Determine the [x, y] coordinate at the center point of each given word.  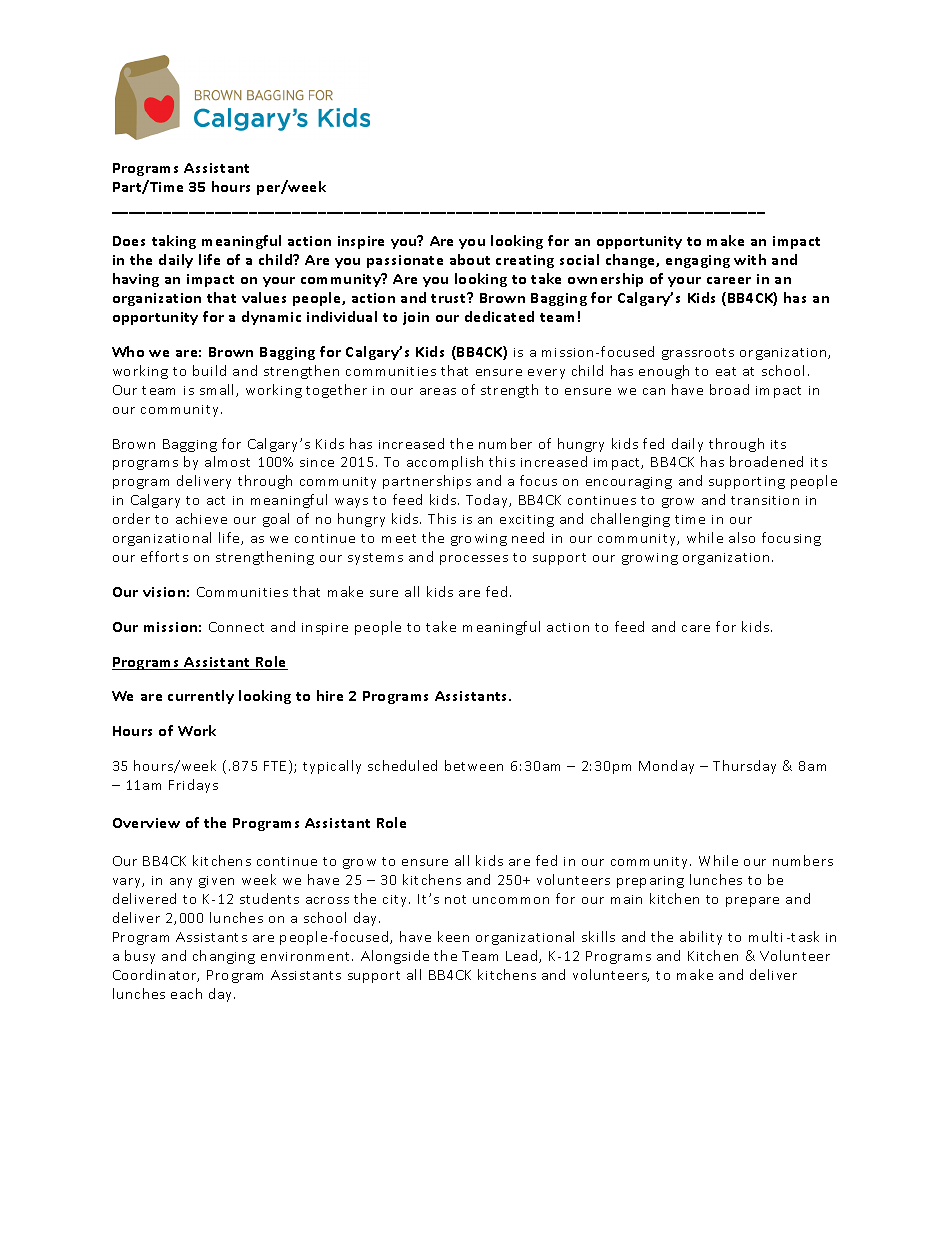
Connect [236, 627]
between [474, 765]
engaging [698, 261]
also [742, 537]
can [654, 391]
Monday [666, 767]
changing [224, 957]
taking [174, 242]
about [470, 259]
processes [474, 560]
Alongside [395, 957]
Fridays [193, 786]
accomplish [445, 463]
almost [227, 461]
